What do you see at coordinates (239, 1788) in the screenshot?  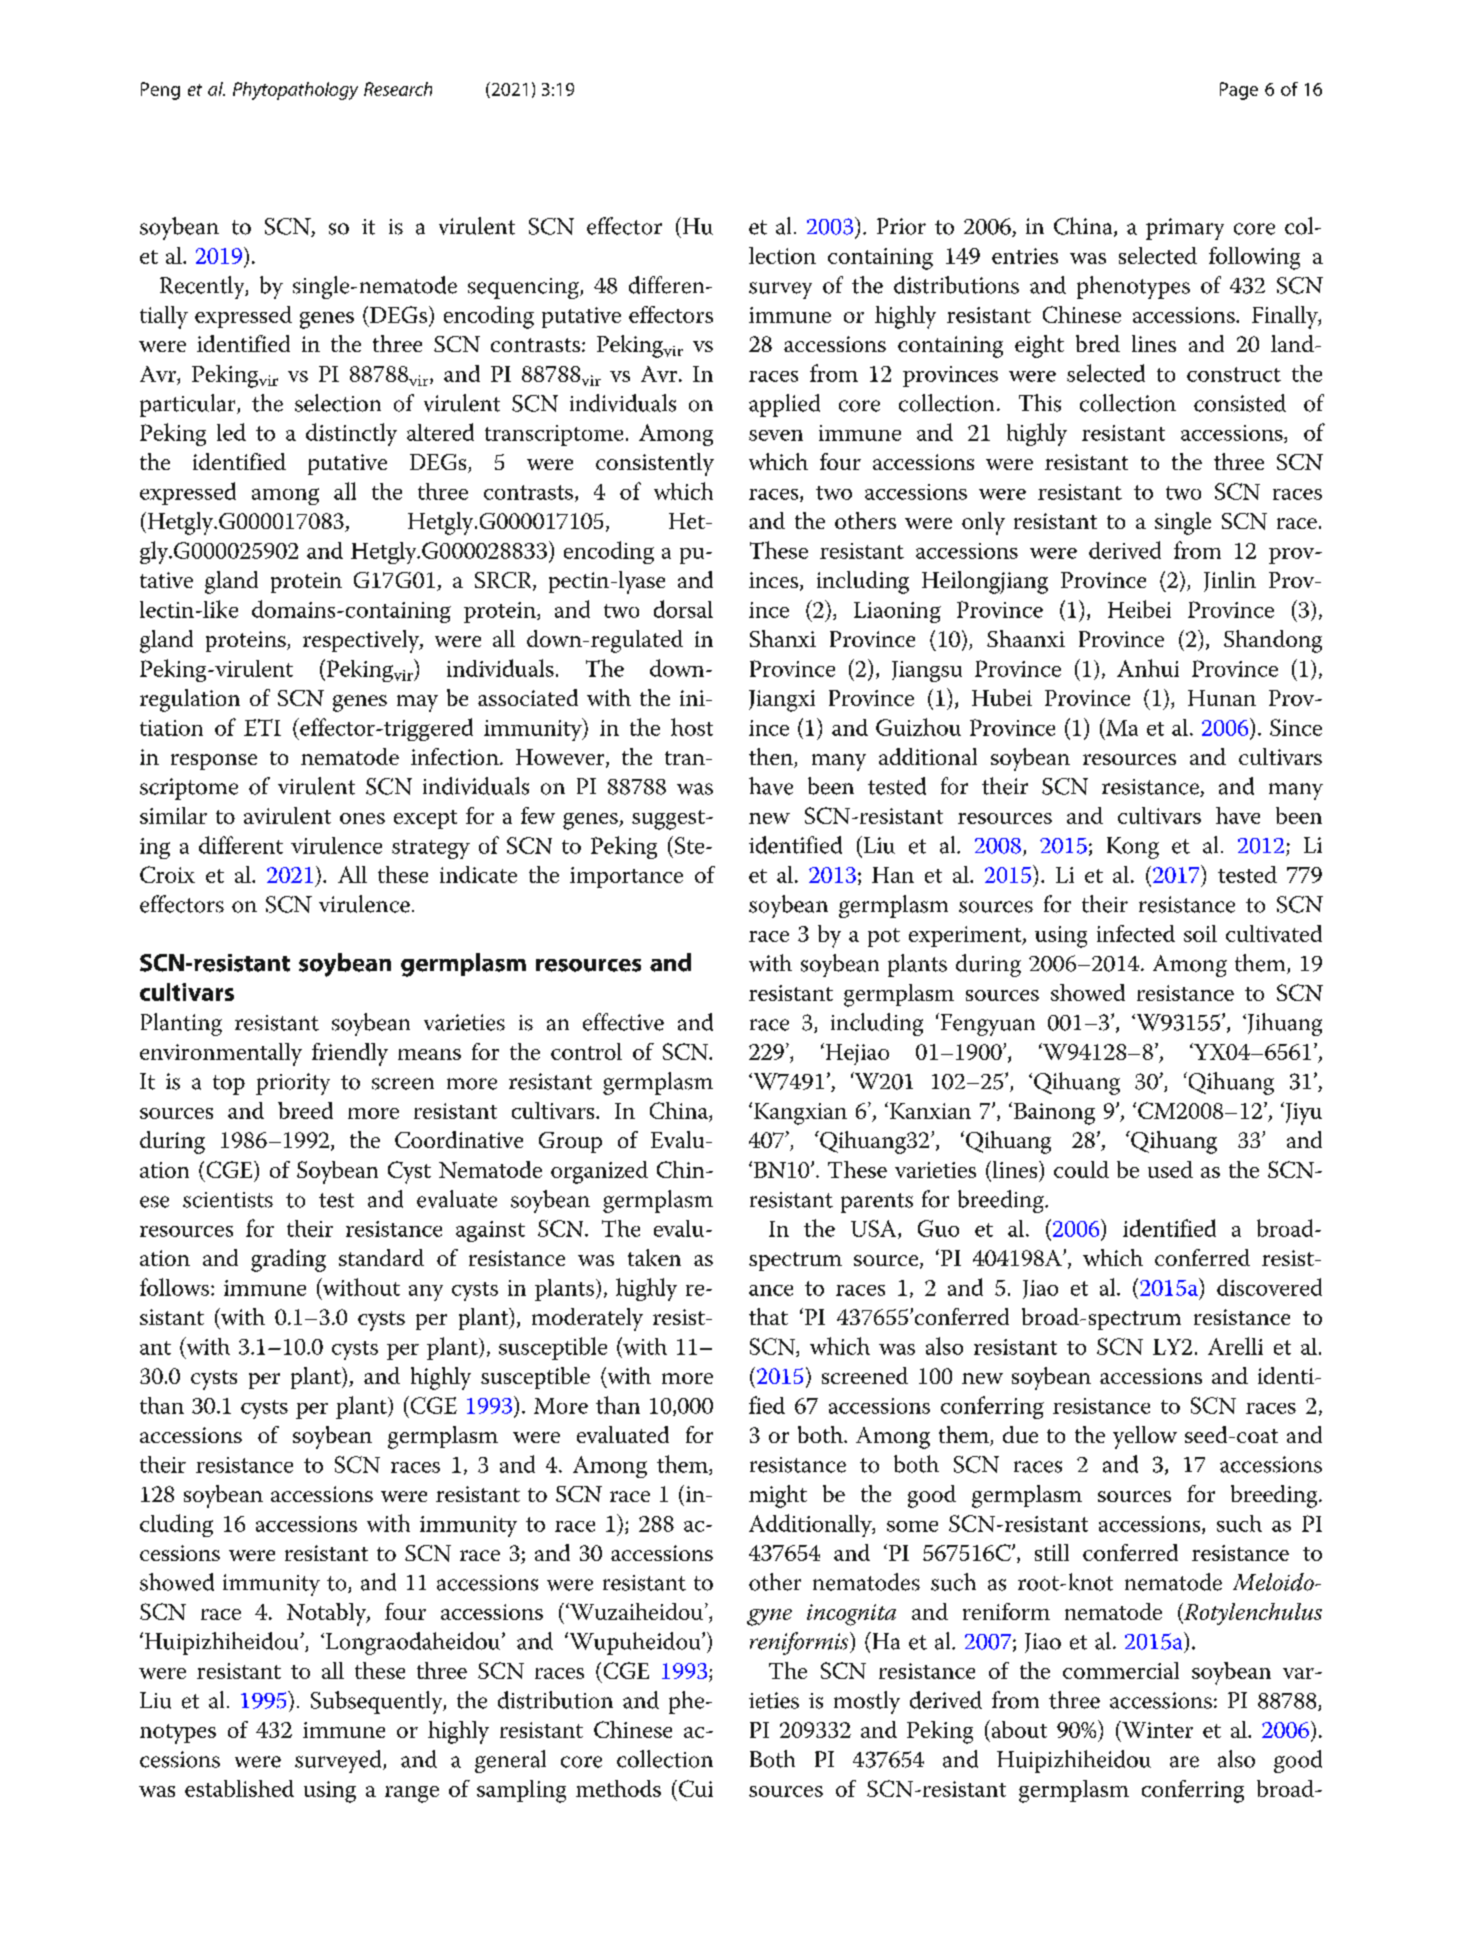 I see `established` at bounding box center [239, 1788].
